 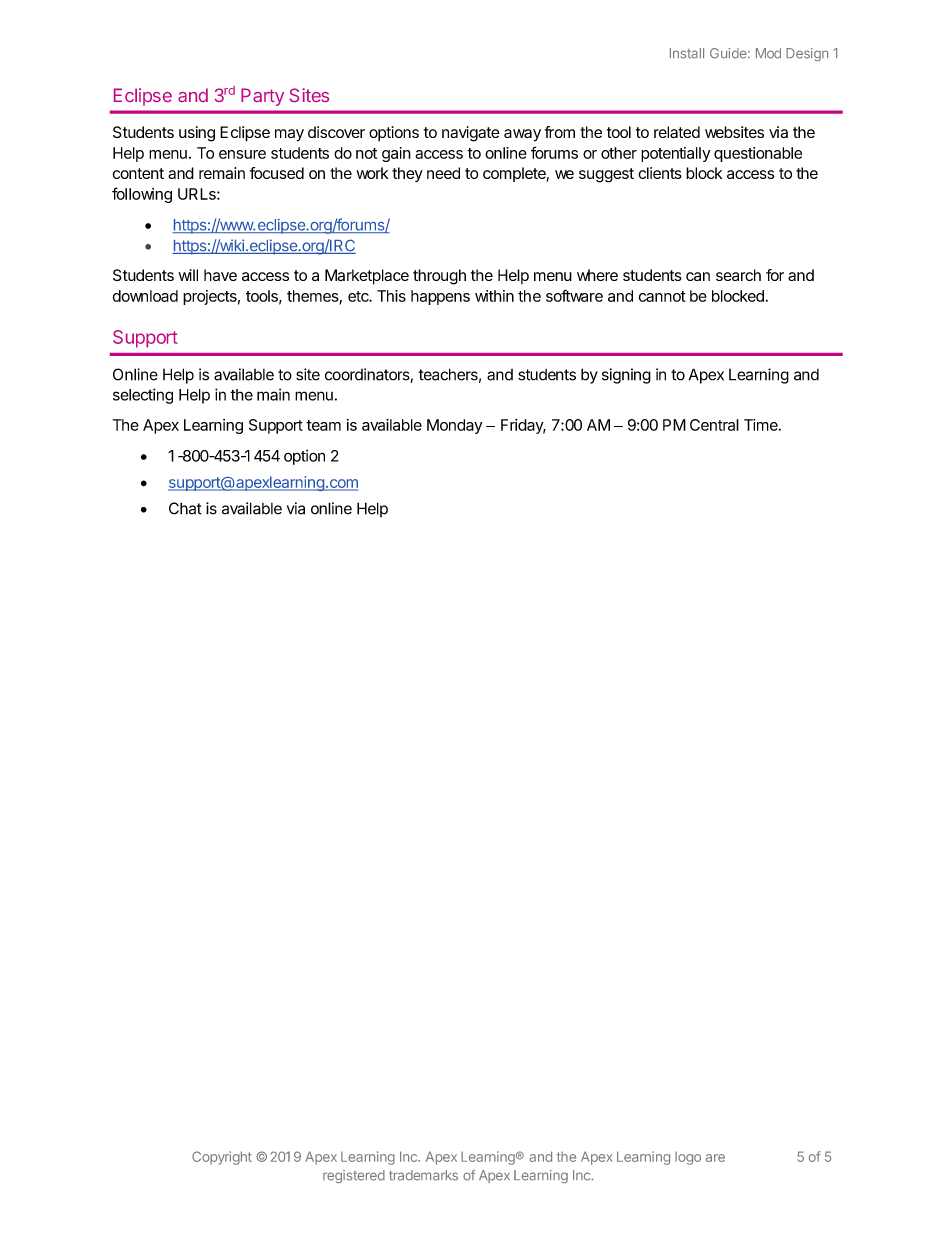 I want to click on Time, so click(x=762, y=425).
